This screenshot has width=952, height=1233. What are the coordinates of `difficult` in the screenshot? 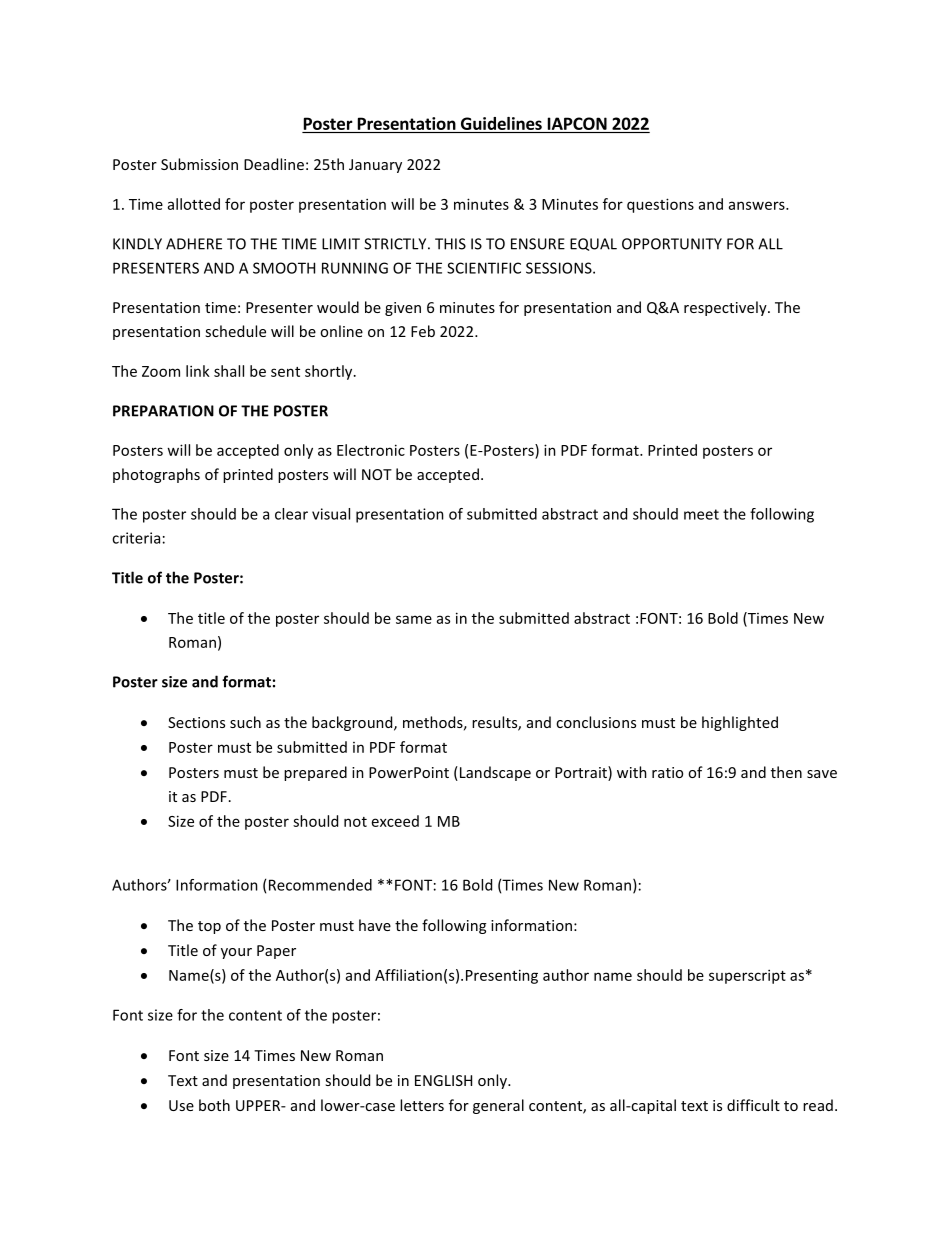 It's located at (753, 1105).
